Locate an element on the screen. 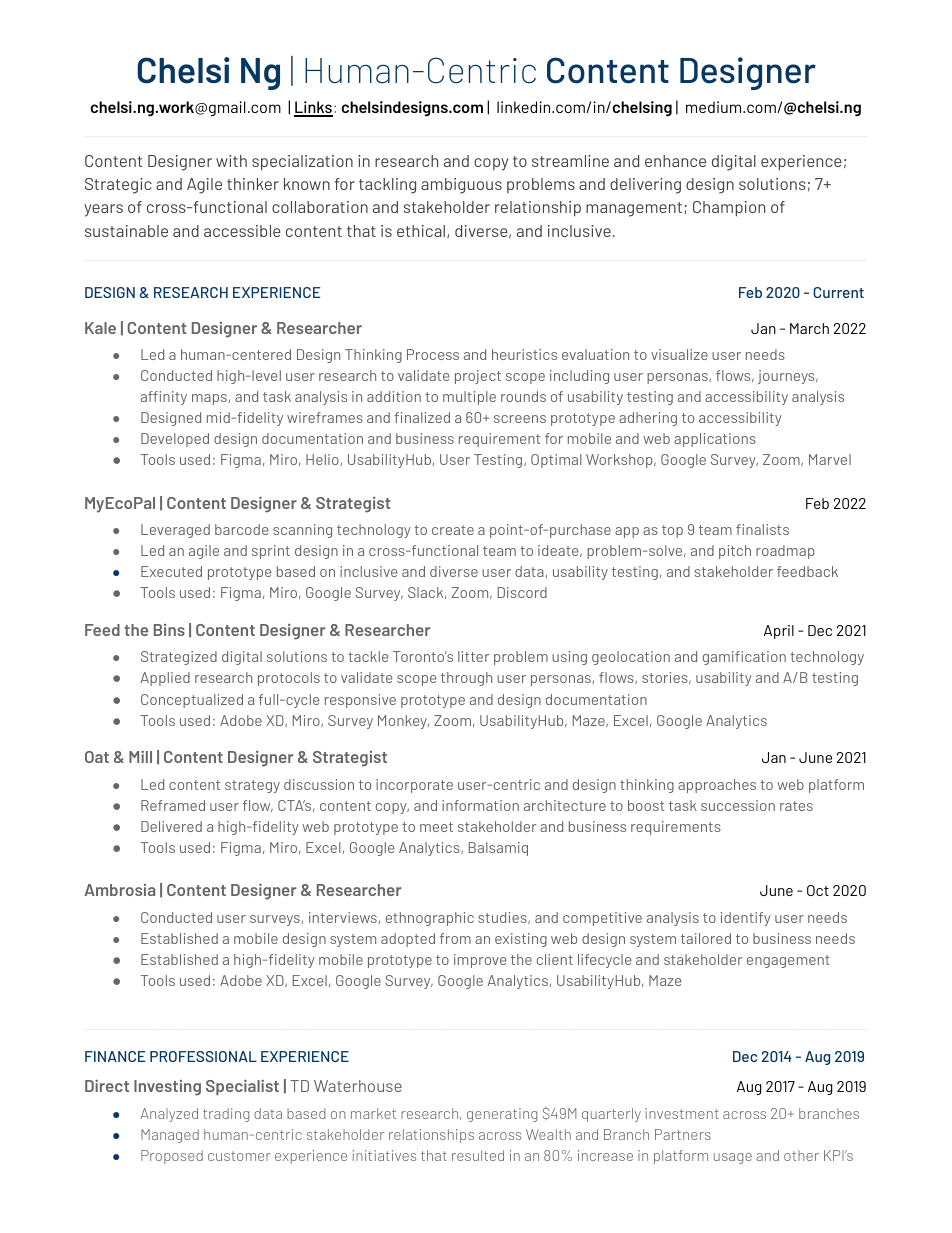 The width and height of the screenshot is (952, 1233). with is located at coordinates (231, 161).
